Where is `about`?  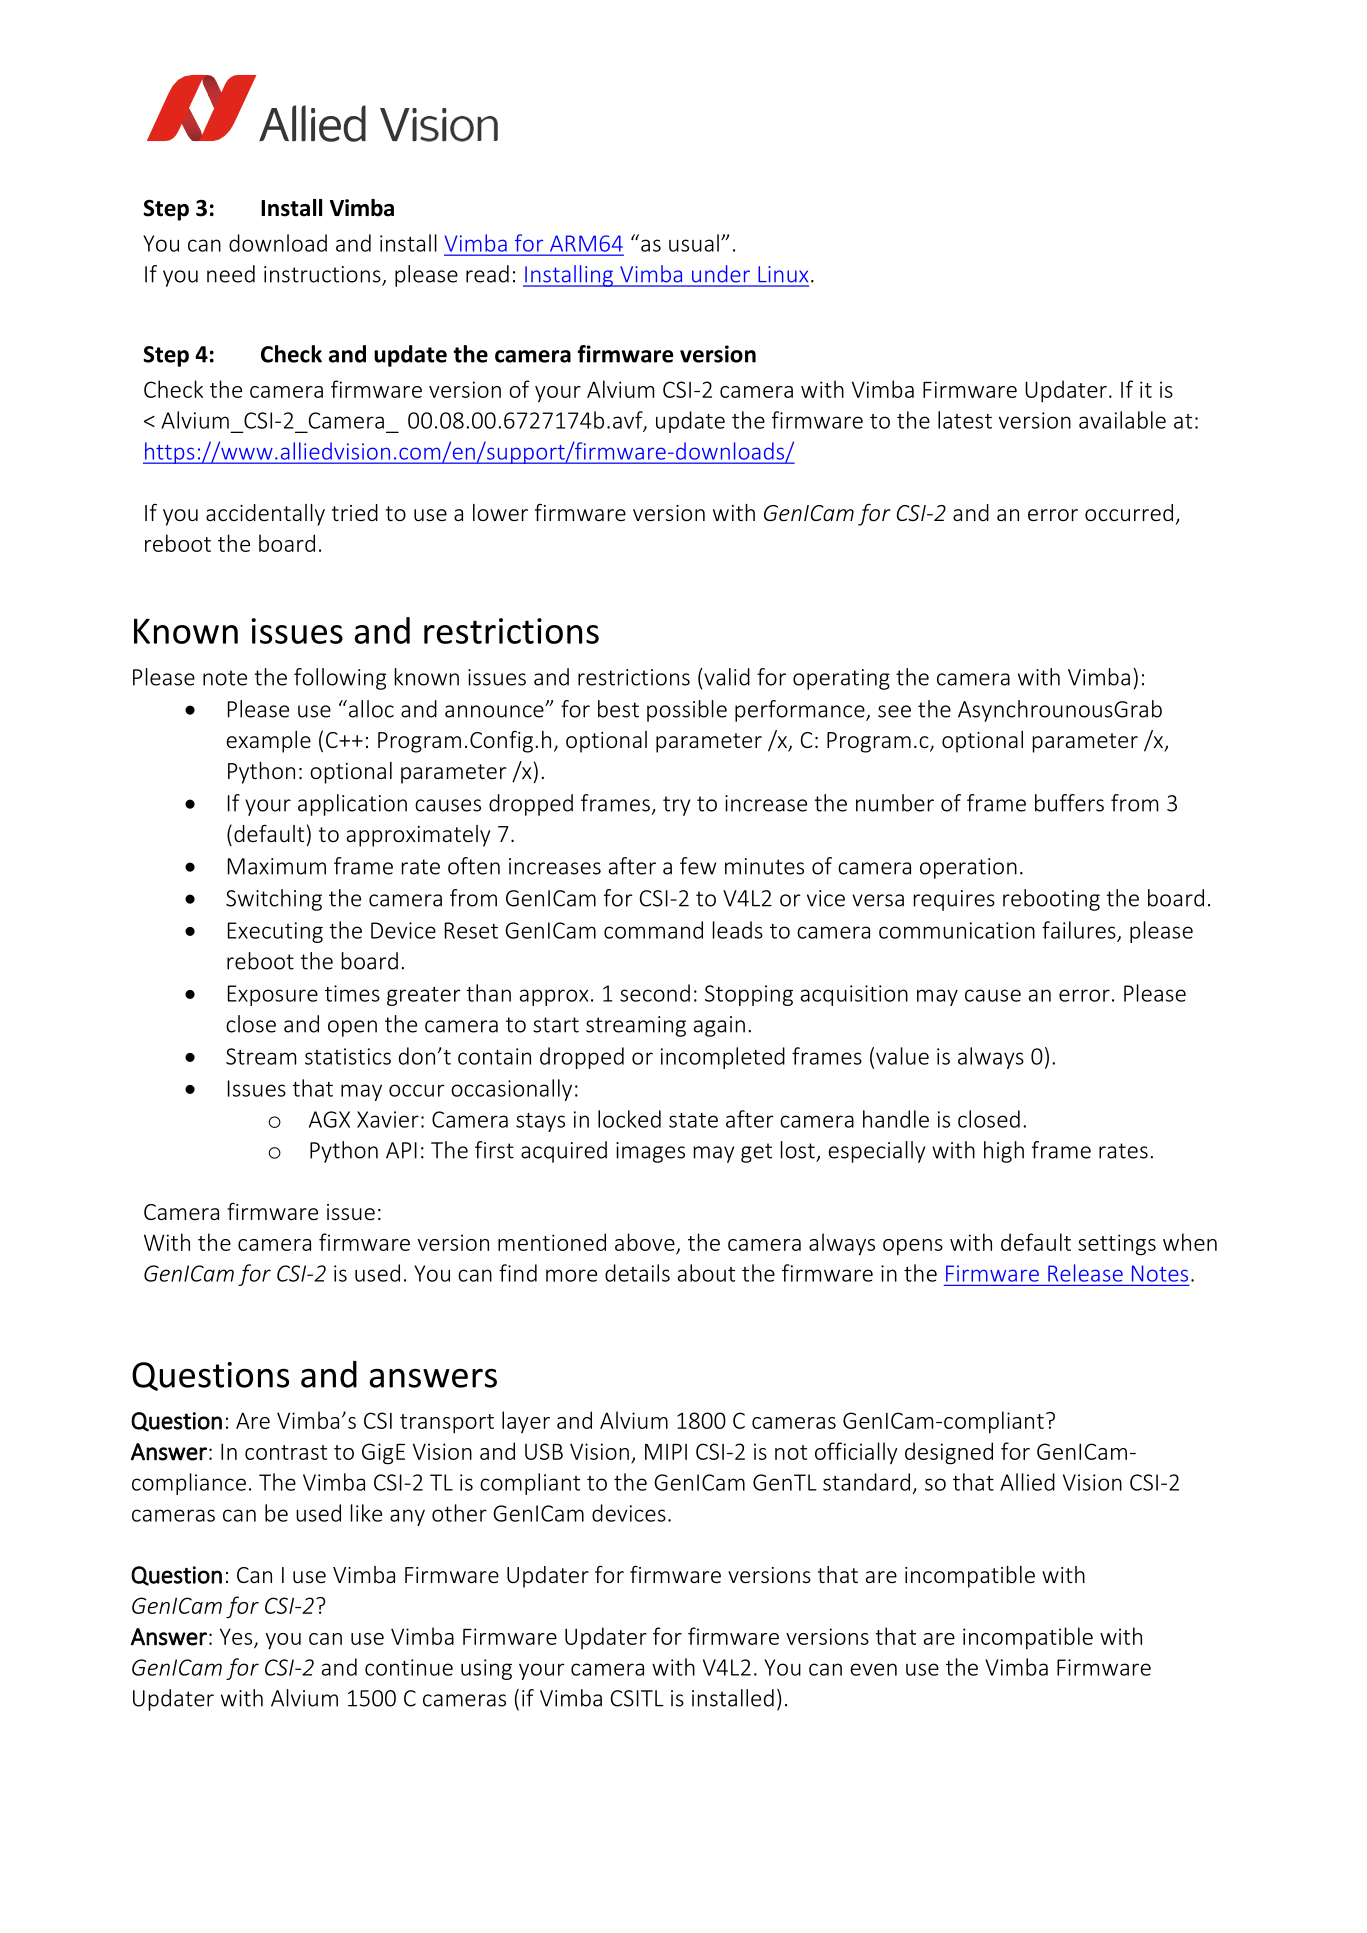 about is located at coordinates (706, 1273).
